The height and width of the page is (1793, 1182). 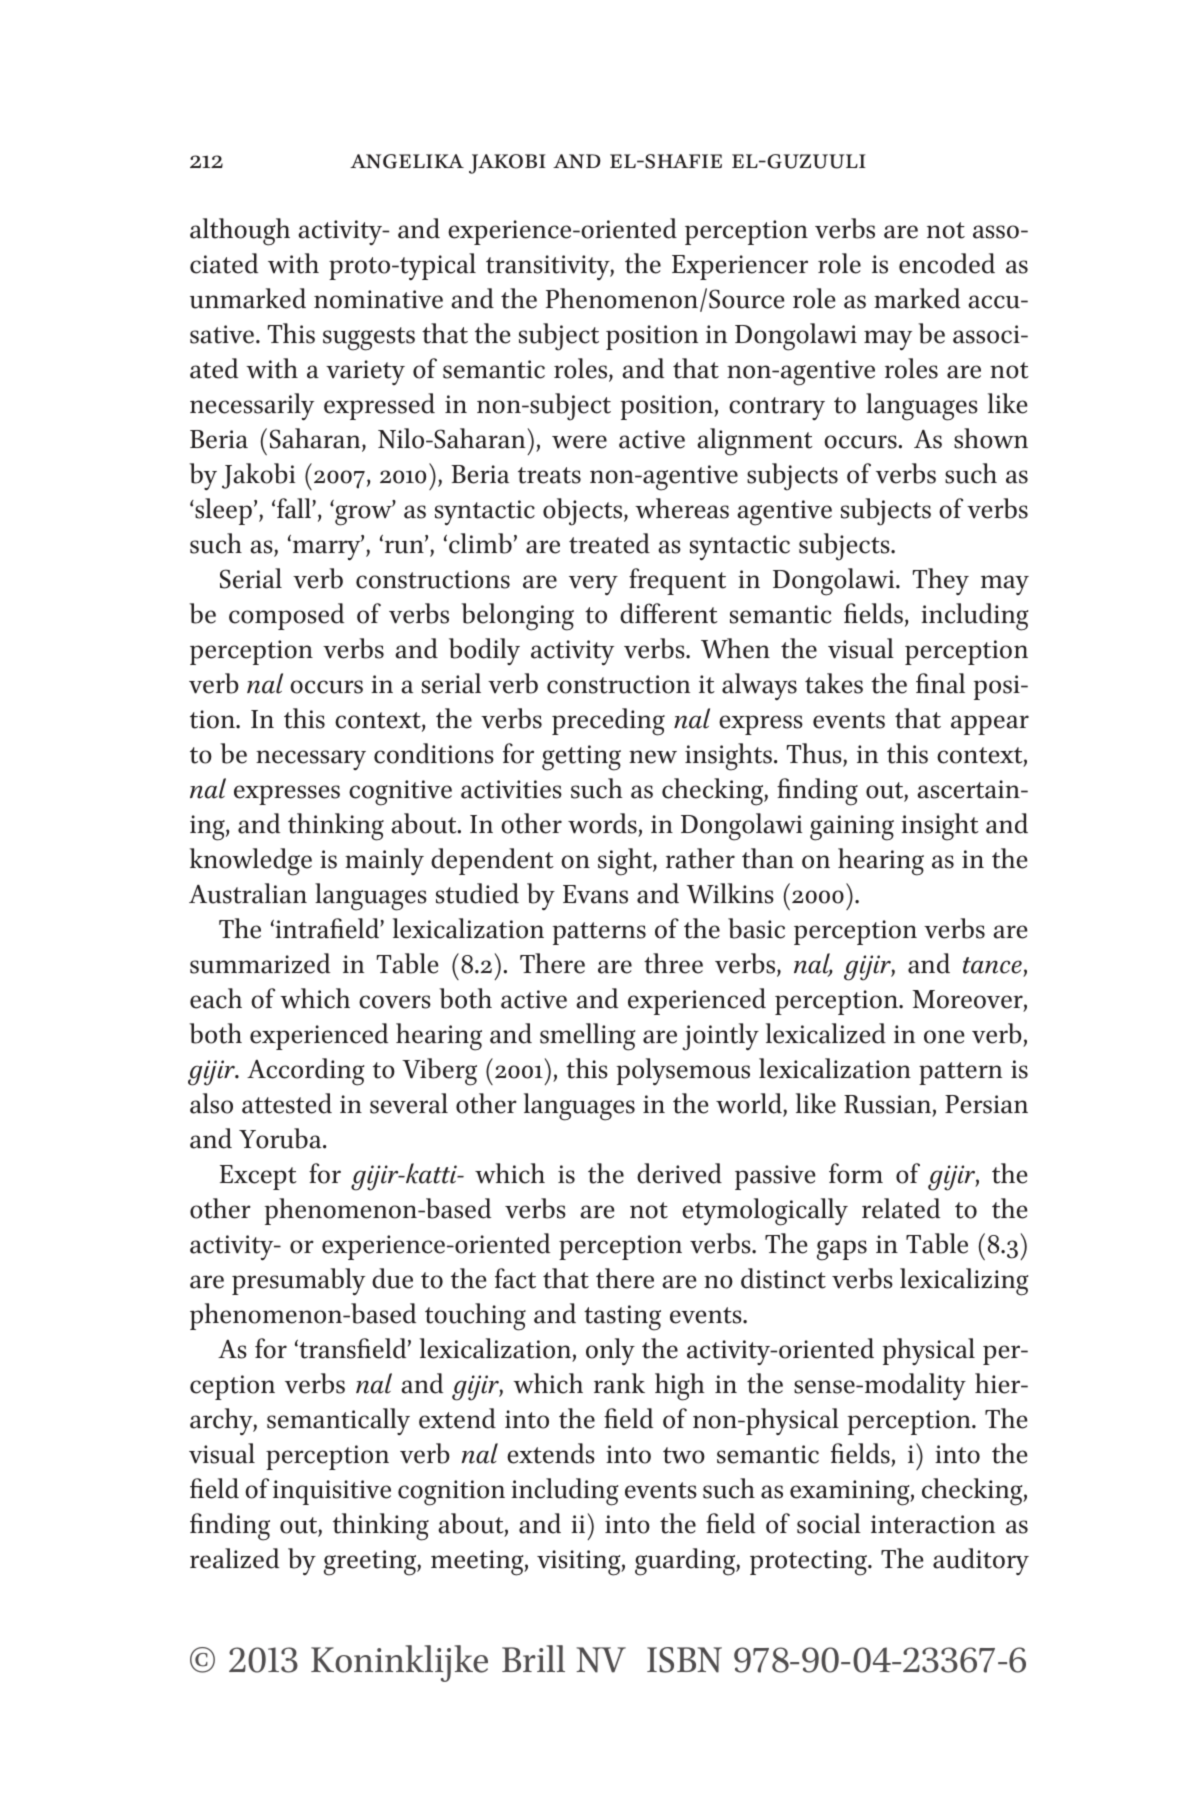 What do you see at coordinates (407, 161) in the page?
I see `angelika` at bounding box center [407, 161].
